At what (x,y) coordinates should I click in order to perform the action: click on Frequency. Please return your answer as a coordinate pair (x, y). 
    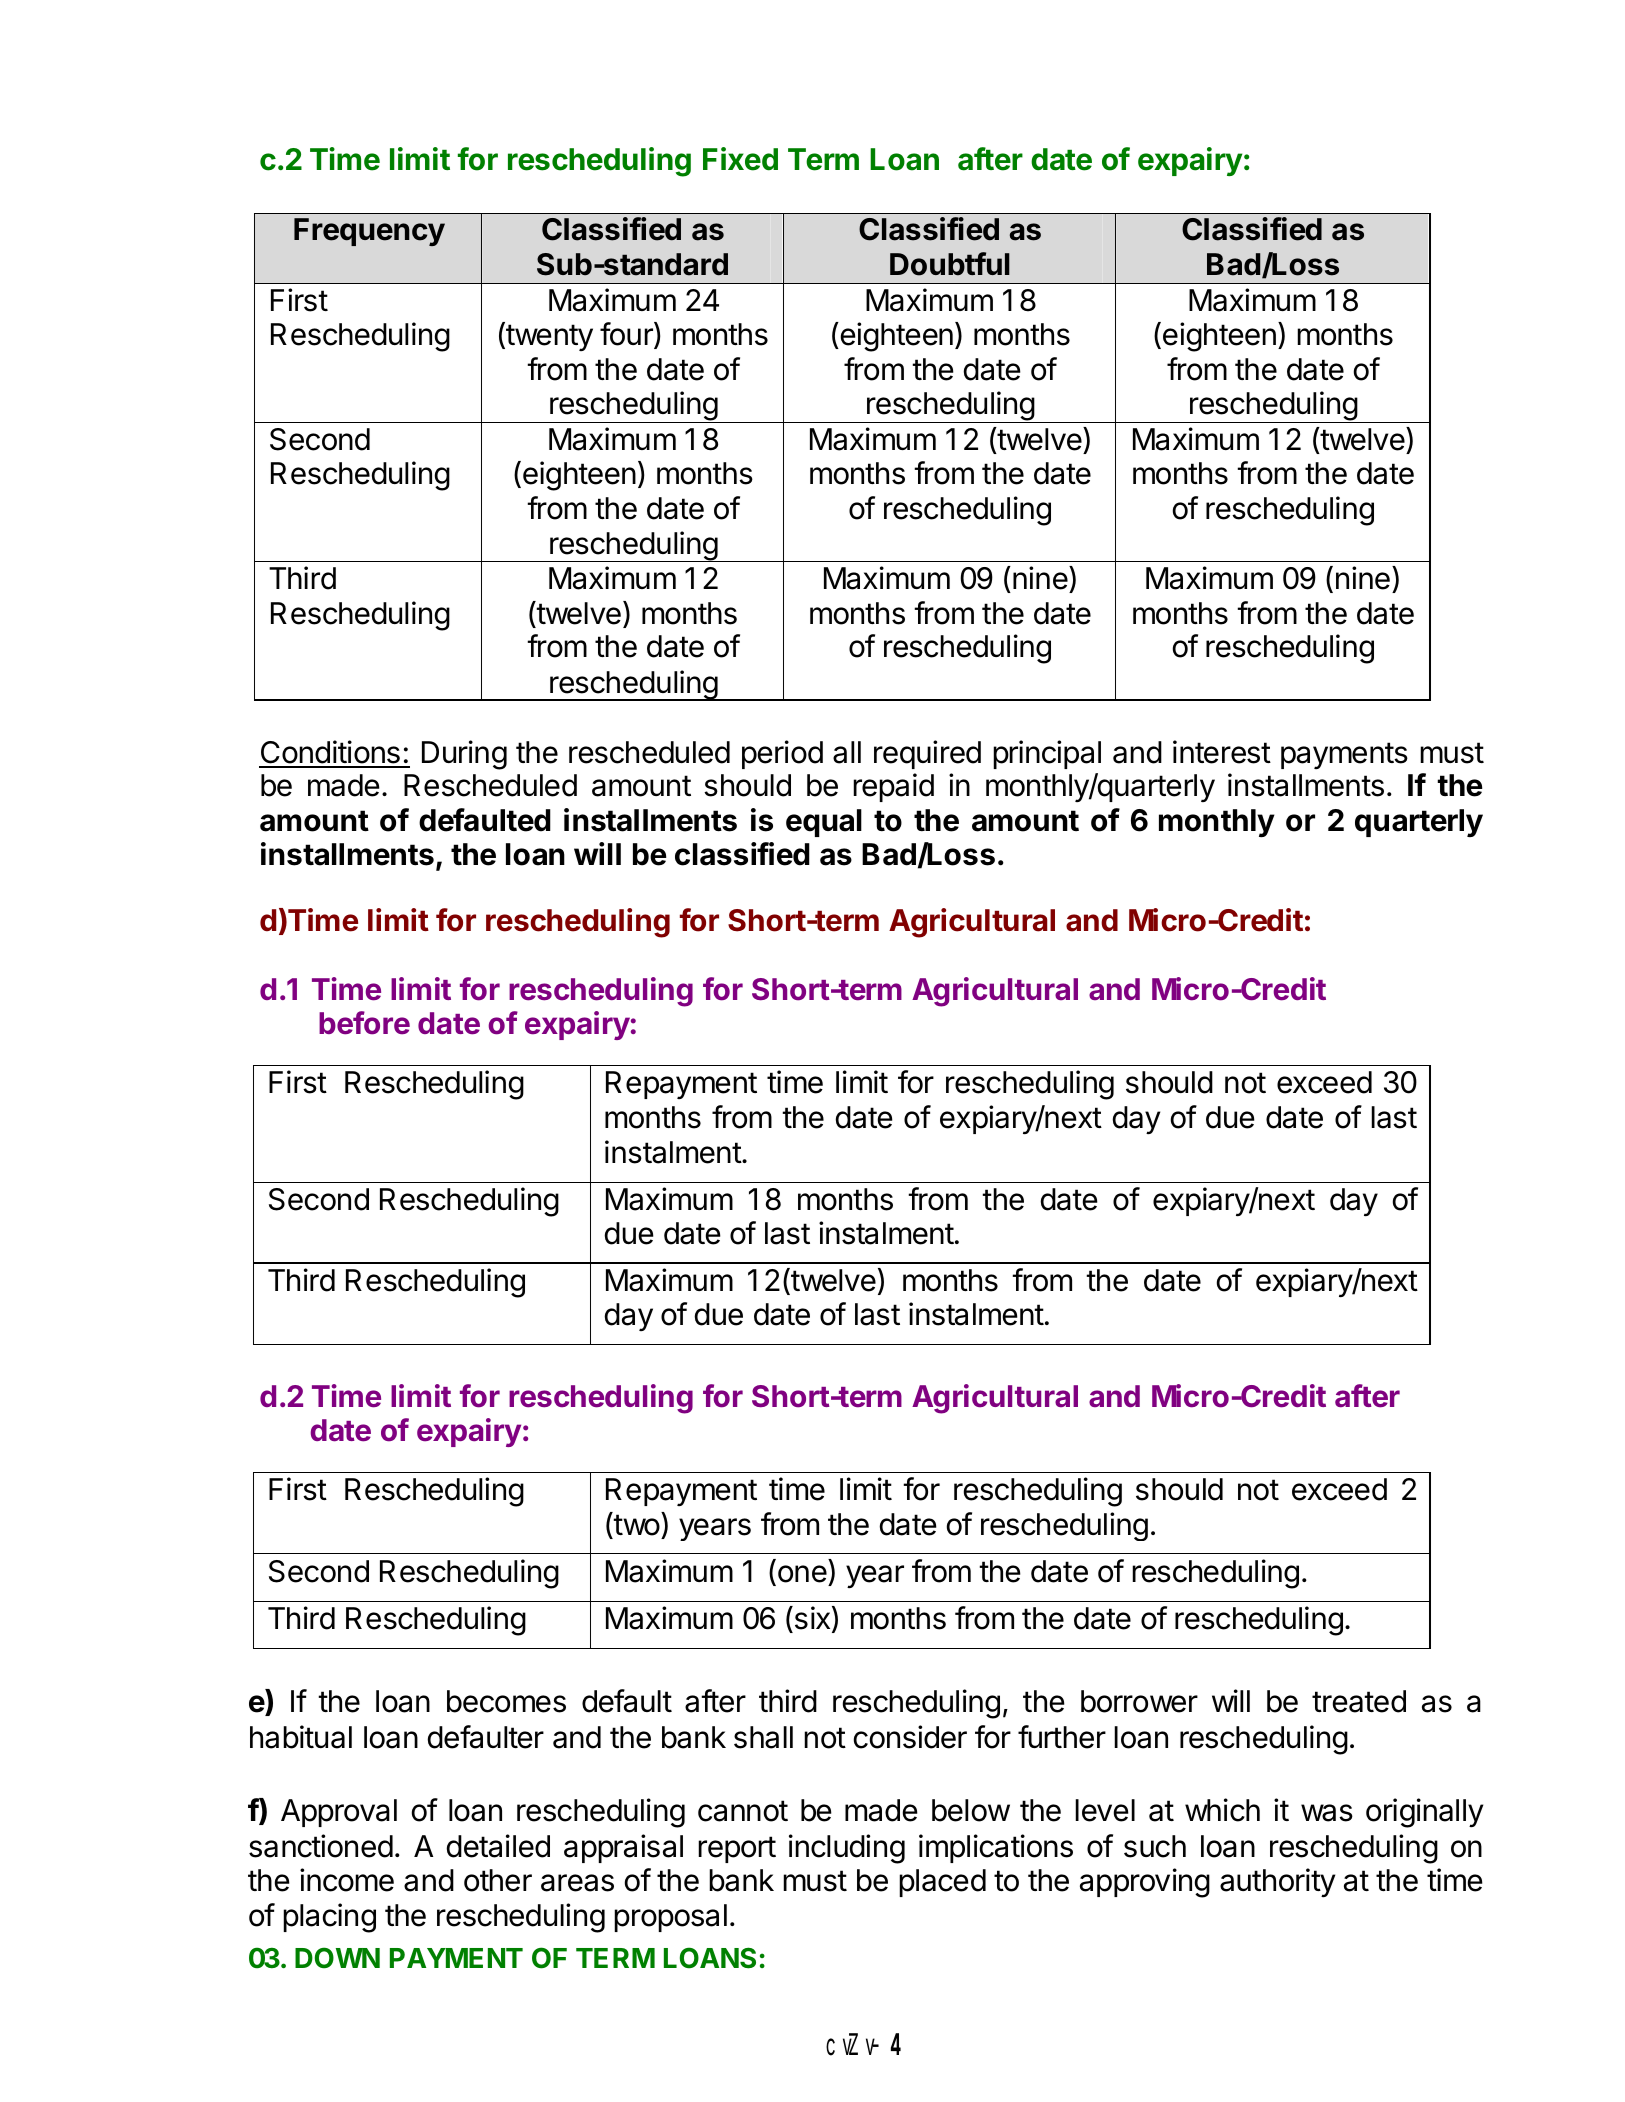
    Looking at the image, I should click on (369, 232).
